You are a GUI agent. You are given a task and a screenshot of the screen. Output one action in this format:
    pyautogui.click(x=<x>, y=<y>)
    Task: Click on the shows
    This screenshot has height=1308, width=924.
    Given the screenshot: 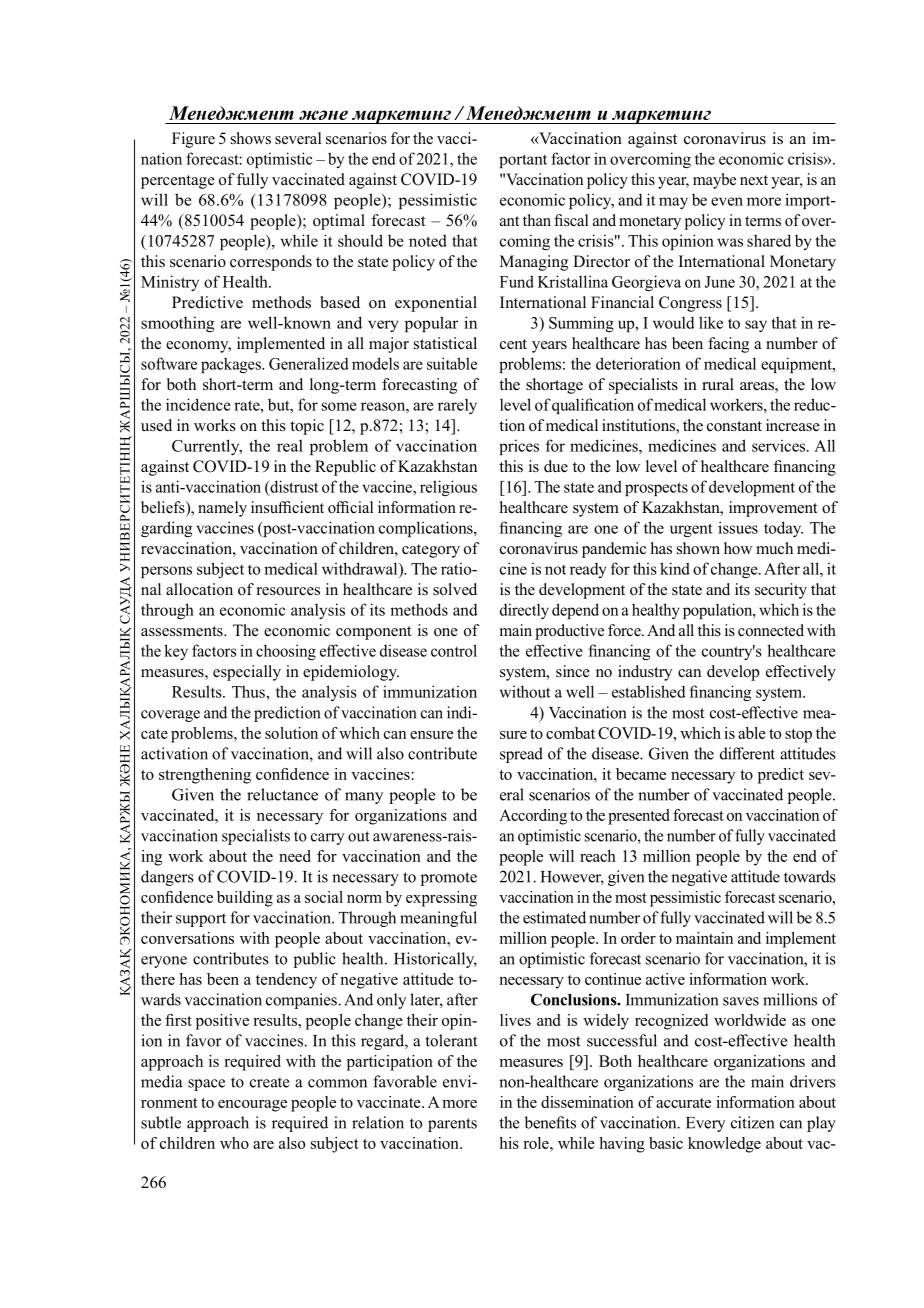 What is the action you would take?
    pyautogui.click(x=251, y=138)
